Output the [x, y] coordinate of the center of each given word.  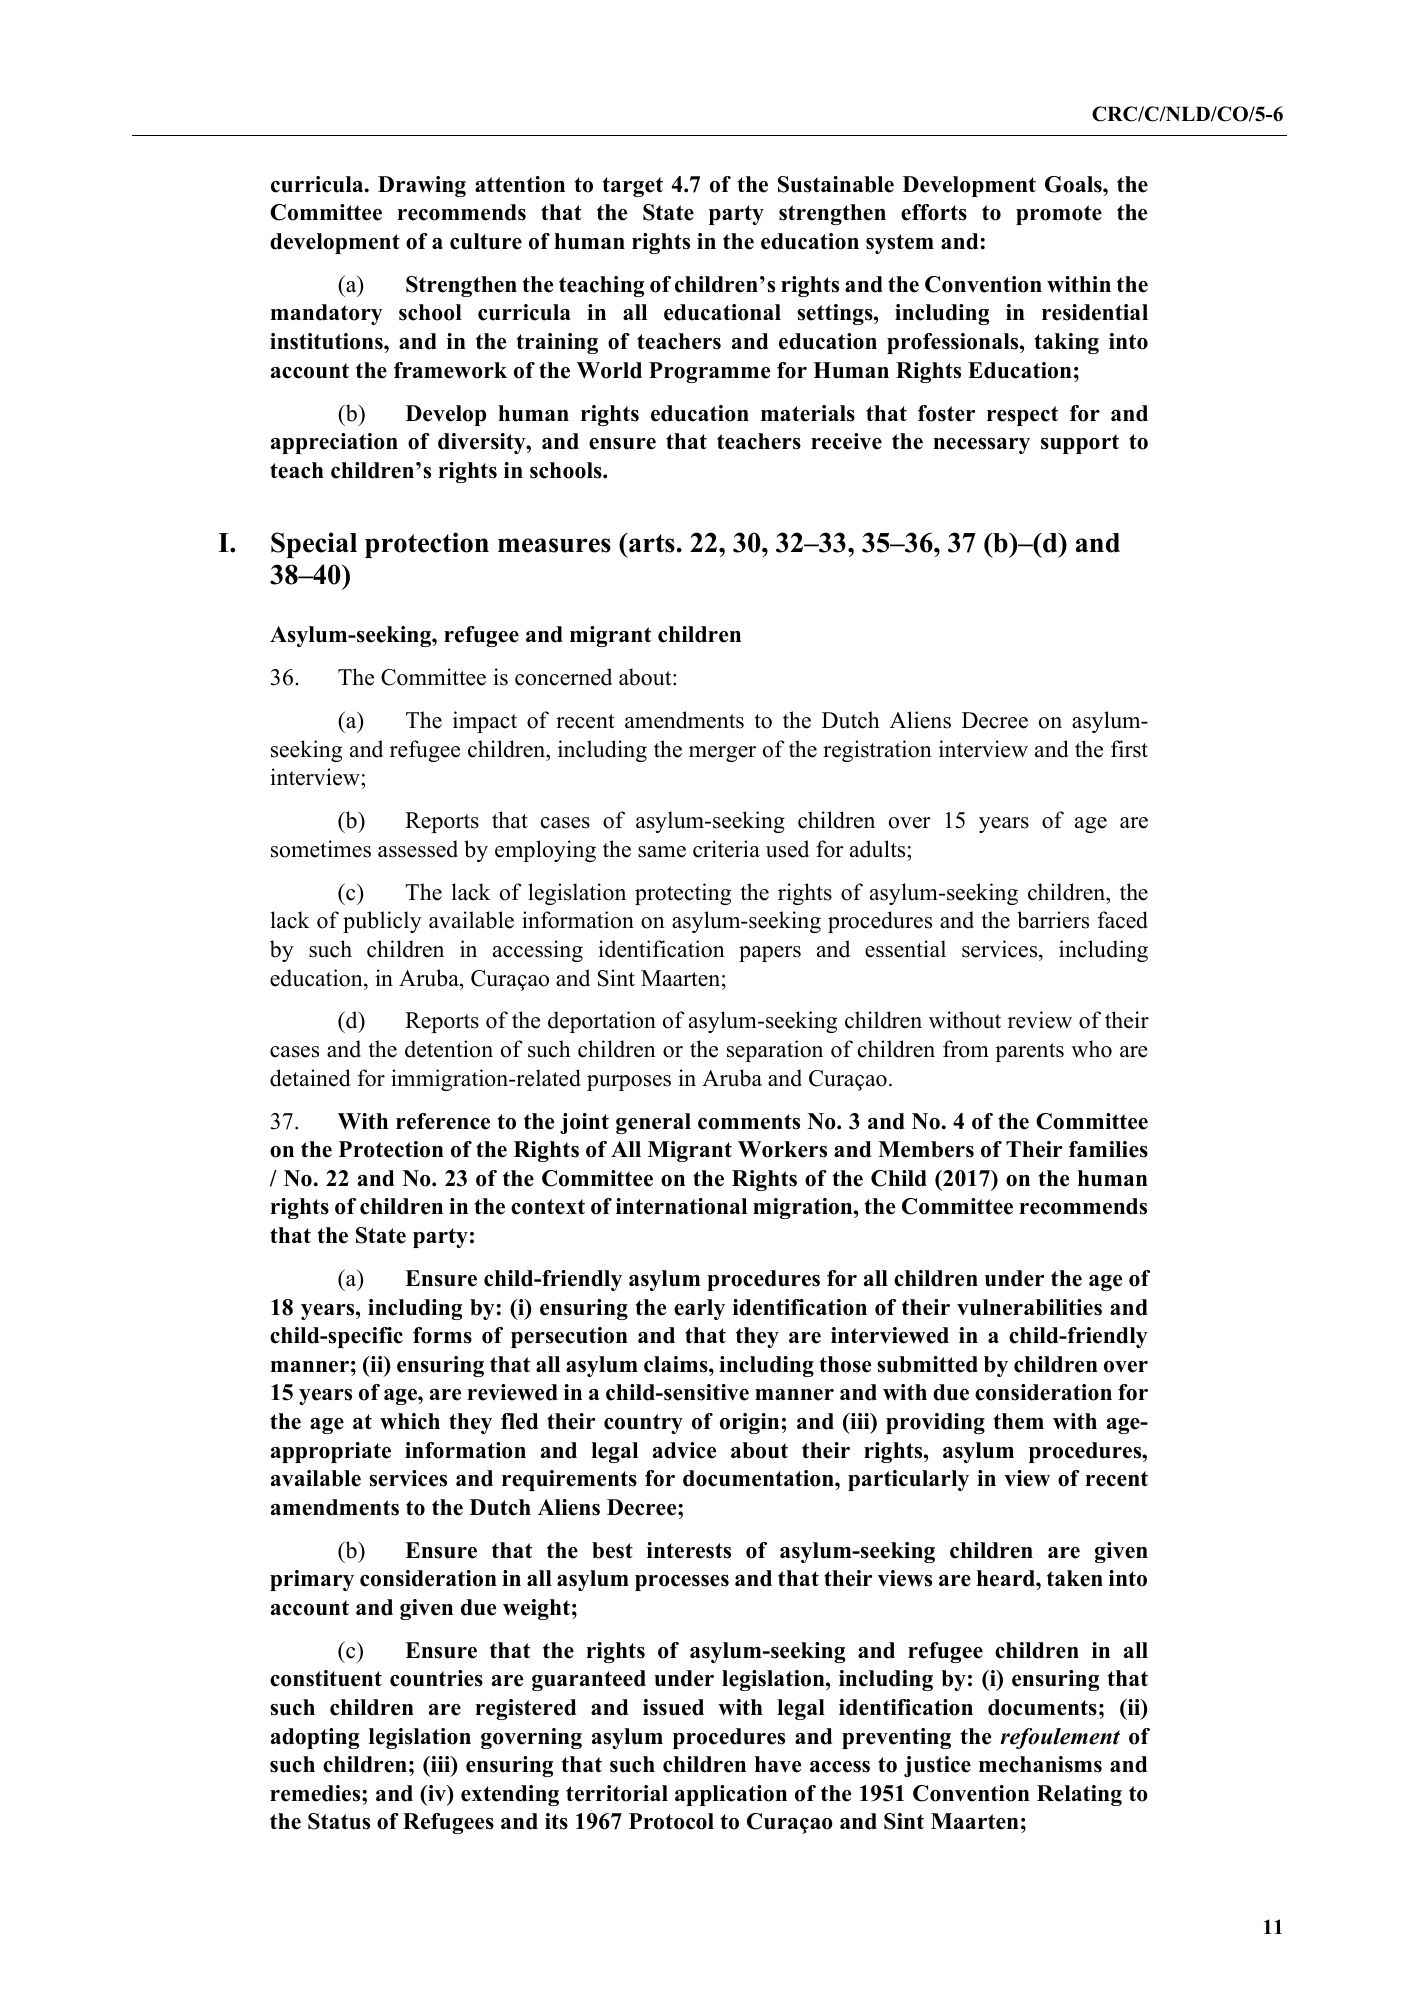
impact [485, 722]
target [633, 187]
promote [1059, 215]
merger [722, 754]
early [699, 1309]
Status [339, 1821]
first [1129, 749]
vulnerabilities [1029, 1307]
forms [442, 1335]
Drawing [422, 186]
